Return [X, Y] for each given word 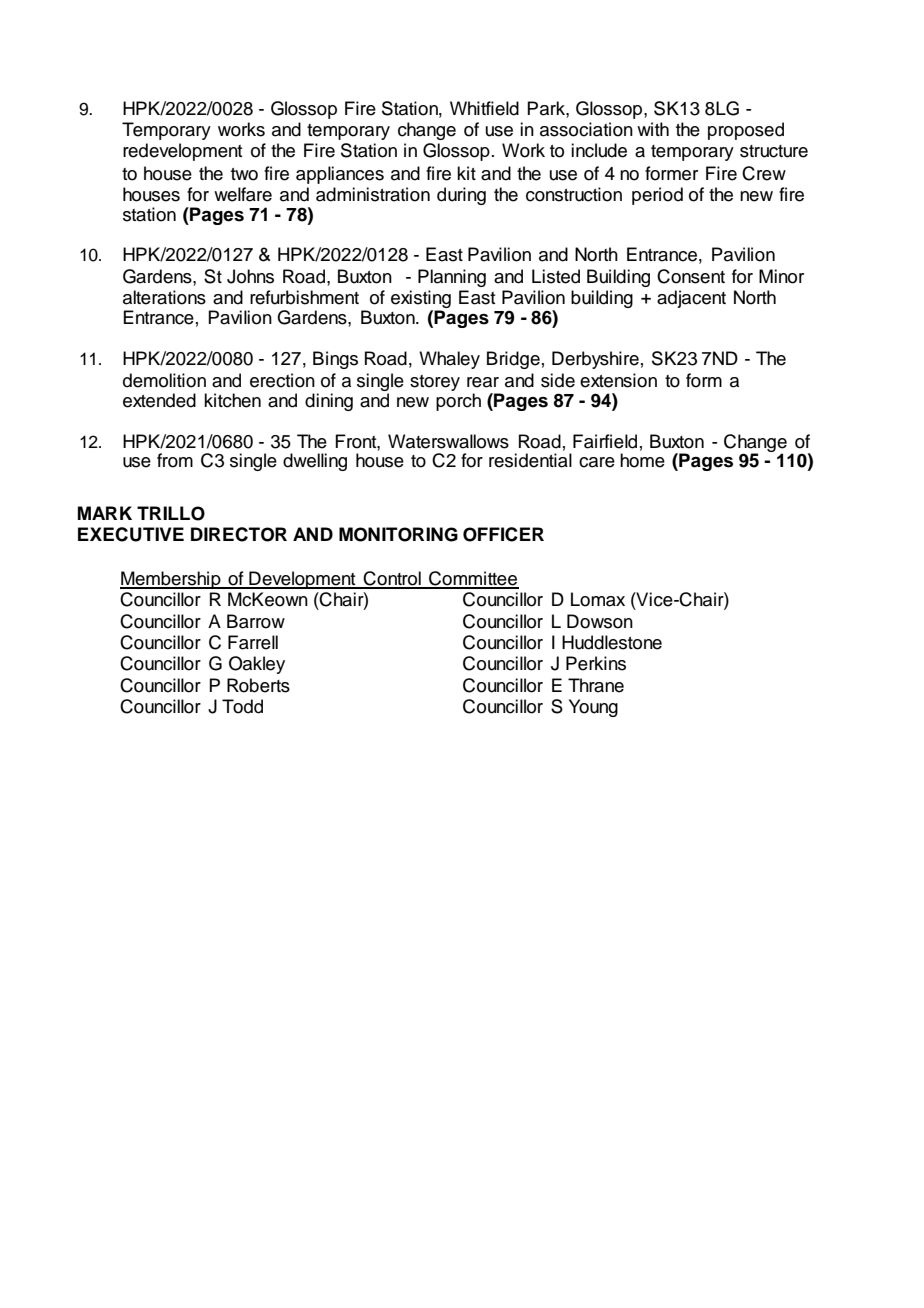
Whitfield [484, 108]
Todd [242, 706]
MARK [105, 513]
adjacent [691, 299]
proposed [746, 131]
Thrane [596, 685]
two [244, 174]
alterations [164, 297]
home [642, 460]
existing [421, 300]
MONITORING [398, 534]
